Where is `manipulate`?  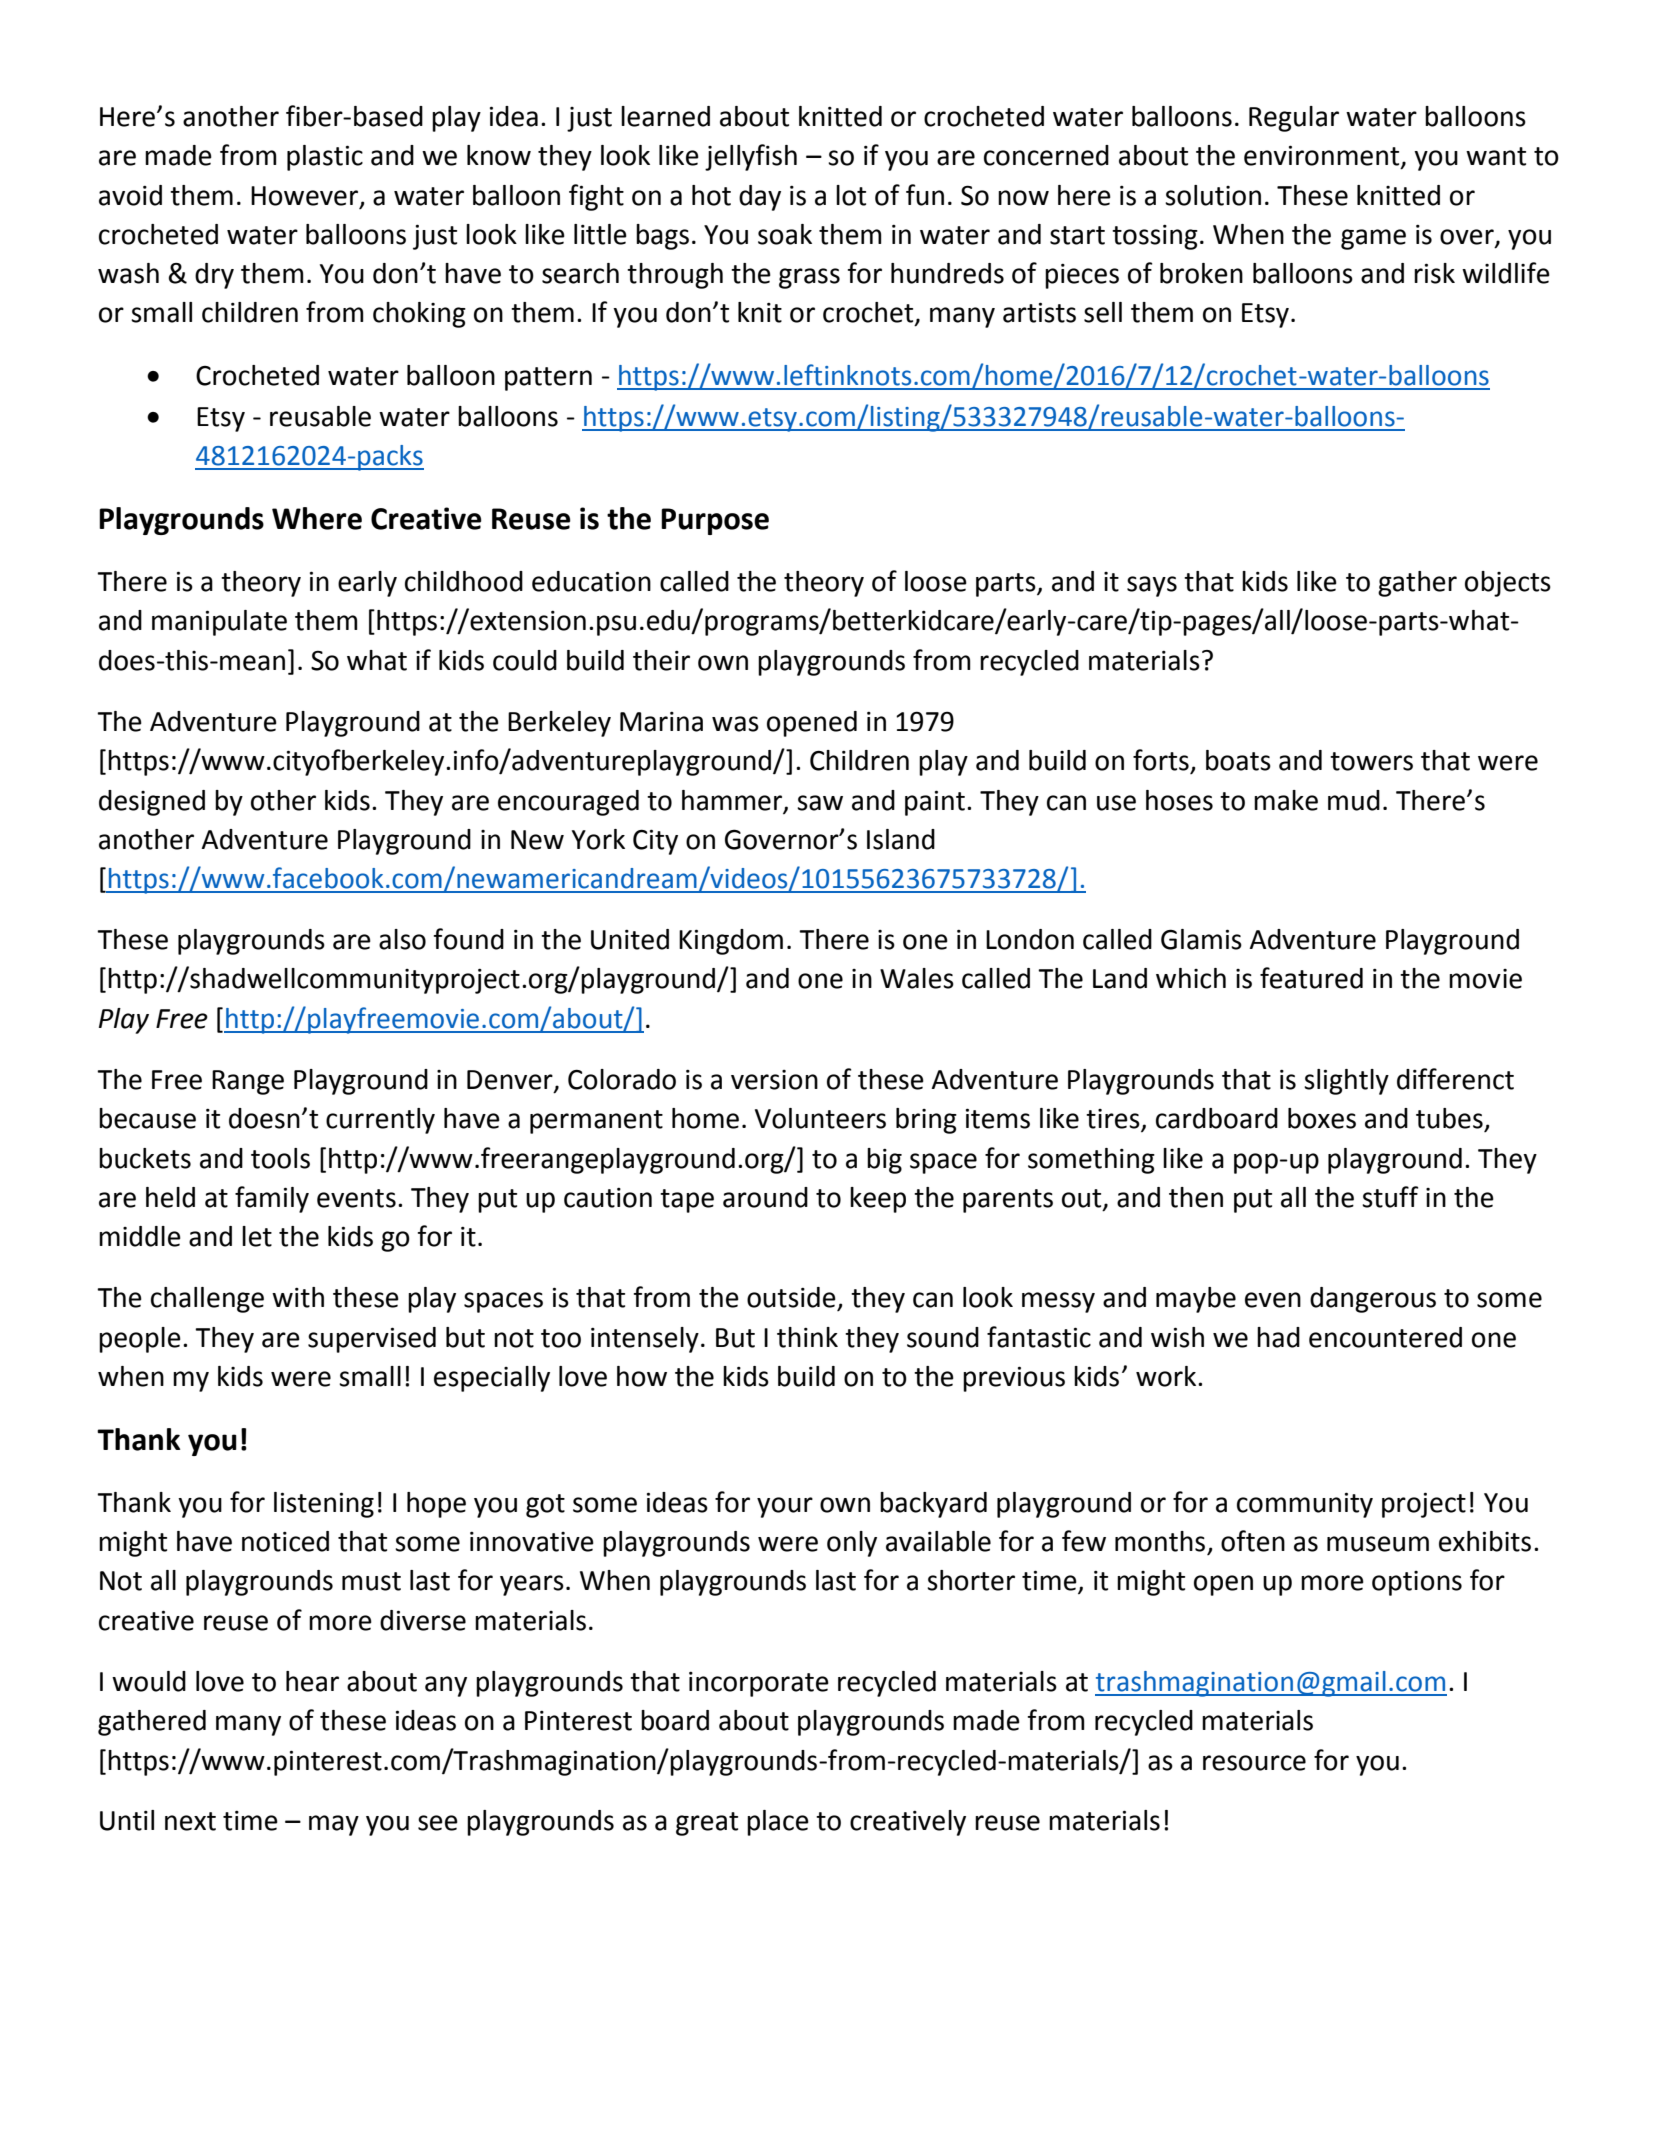
manipulate is located at coordinates (219, 623).
